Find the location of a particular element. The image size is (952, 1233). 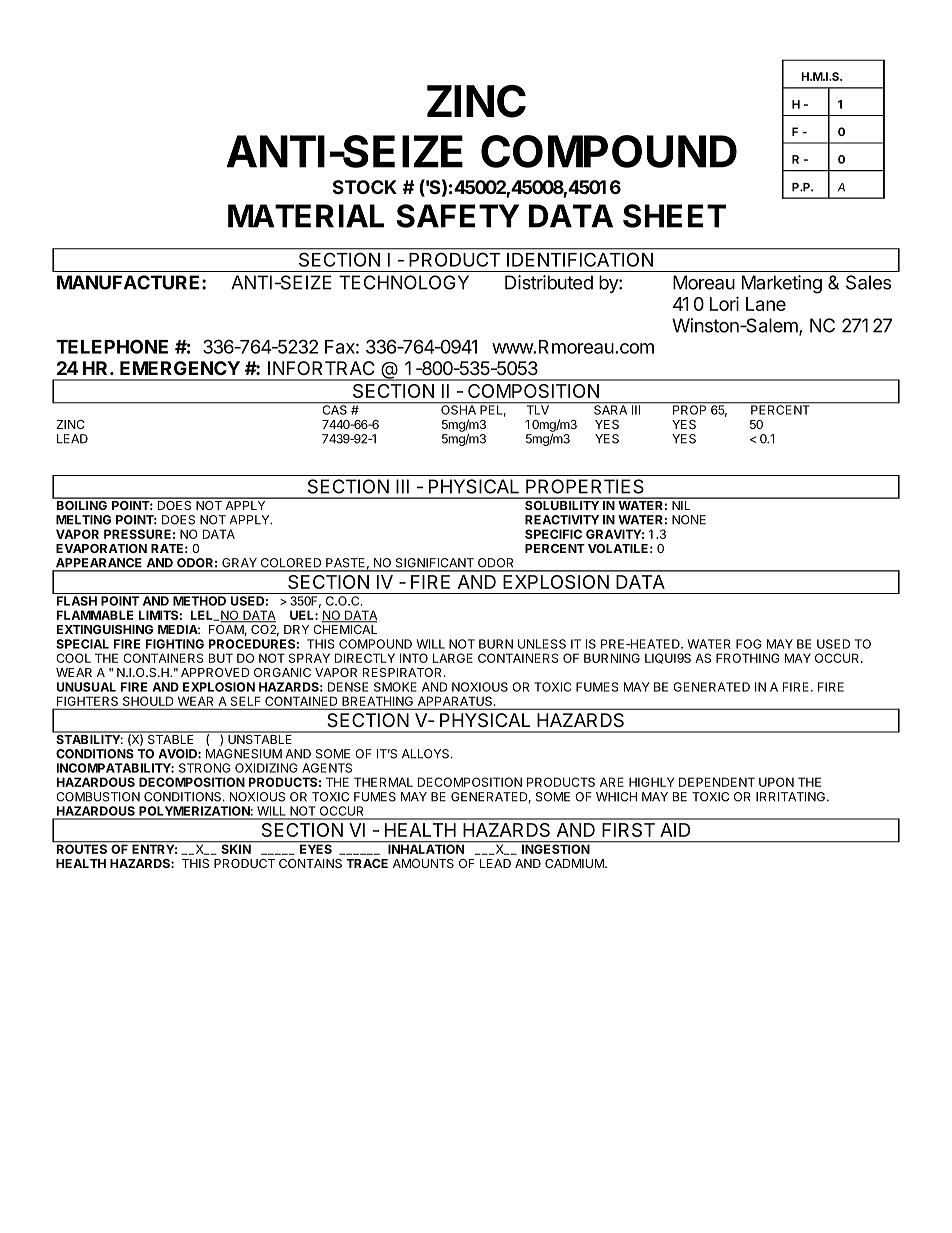

MATERIAL is located at coordinates (306, 216).
